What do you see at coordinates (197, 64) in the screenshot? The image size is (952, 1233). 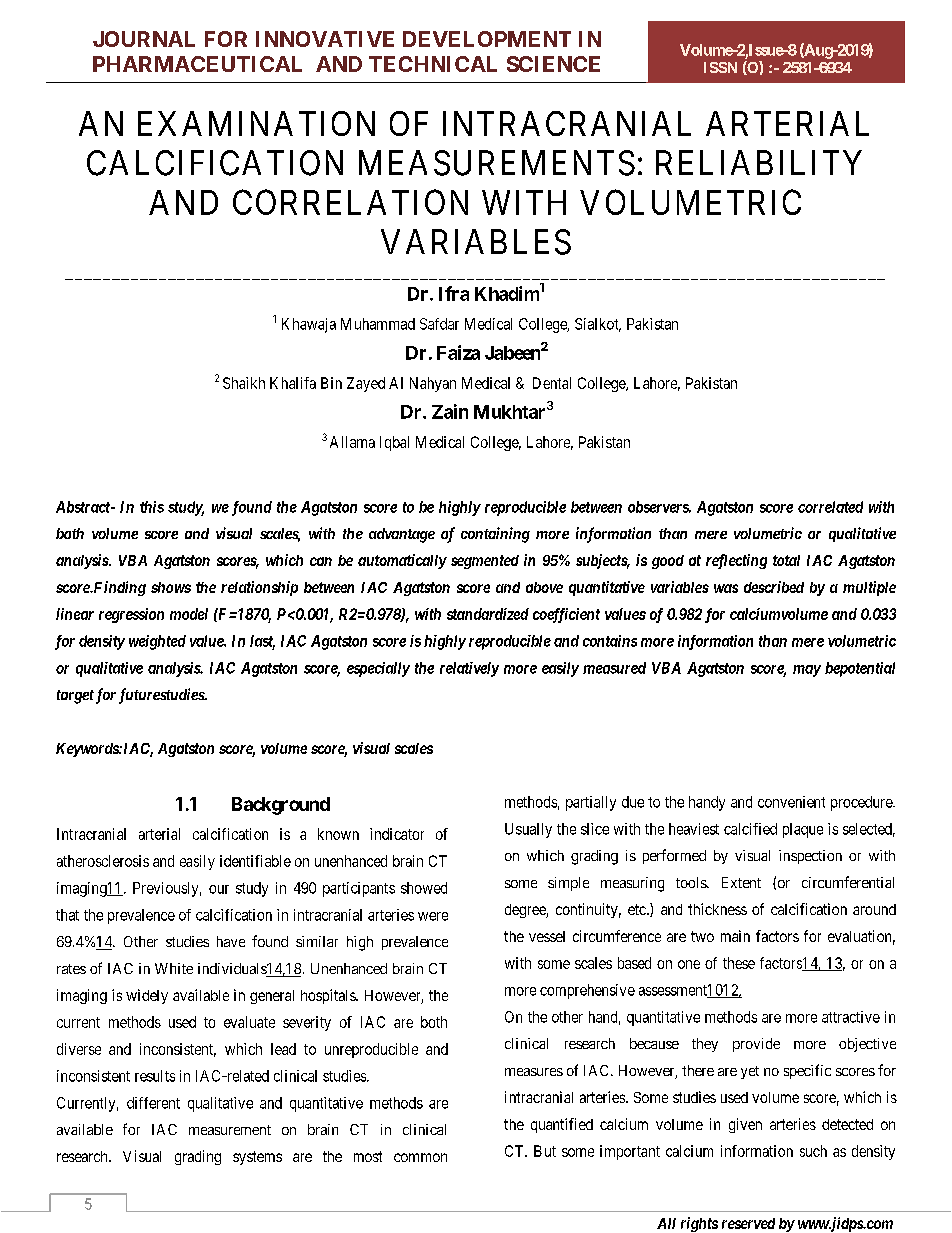 I see `PHARMACEUTICAL` at bounding box center [197, 64].
